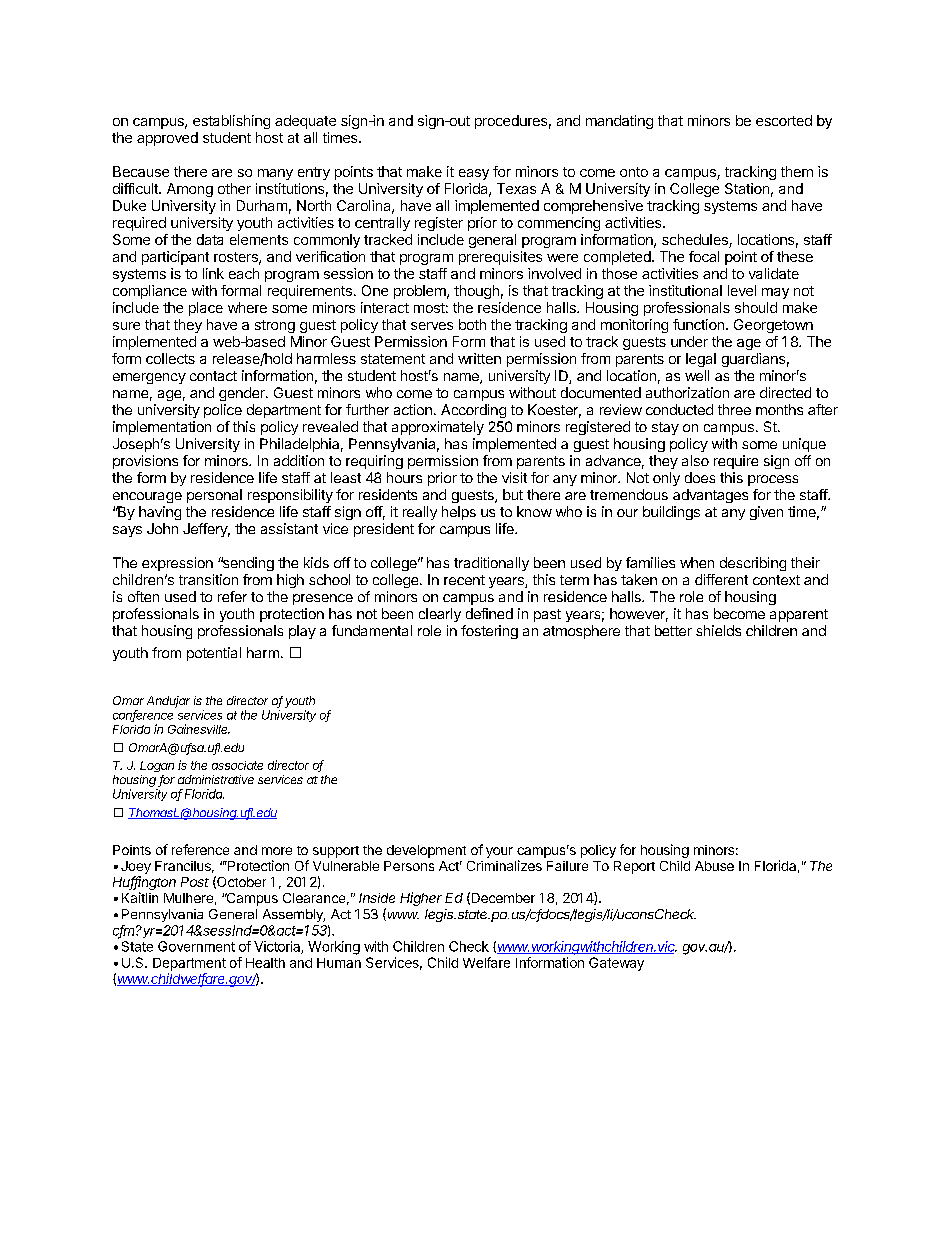 This document has height=1233, width=952. Describe the element at coordinates (734, 409) in the document. I see `three` at that location.
